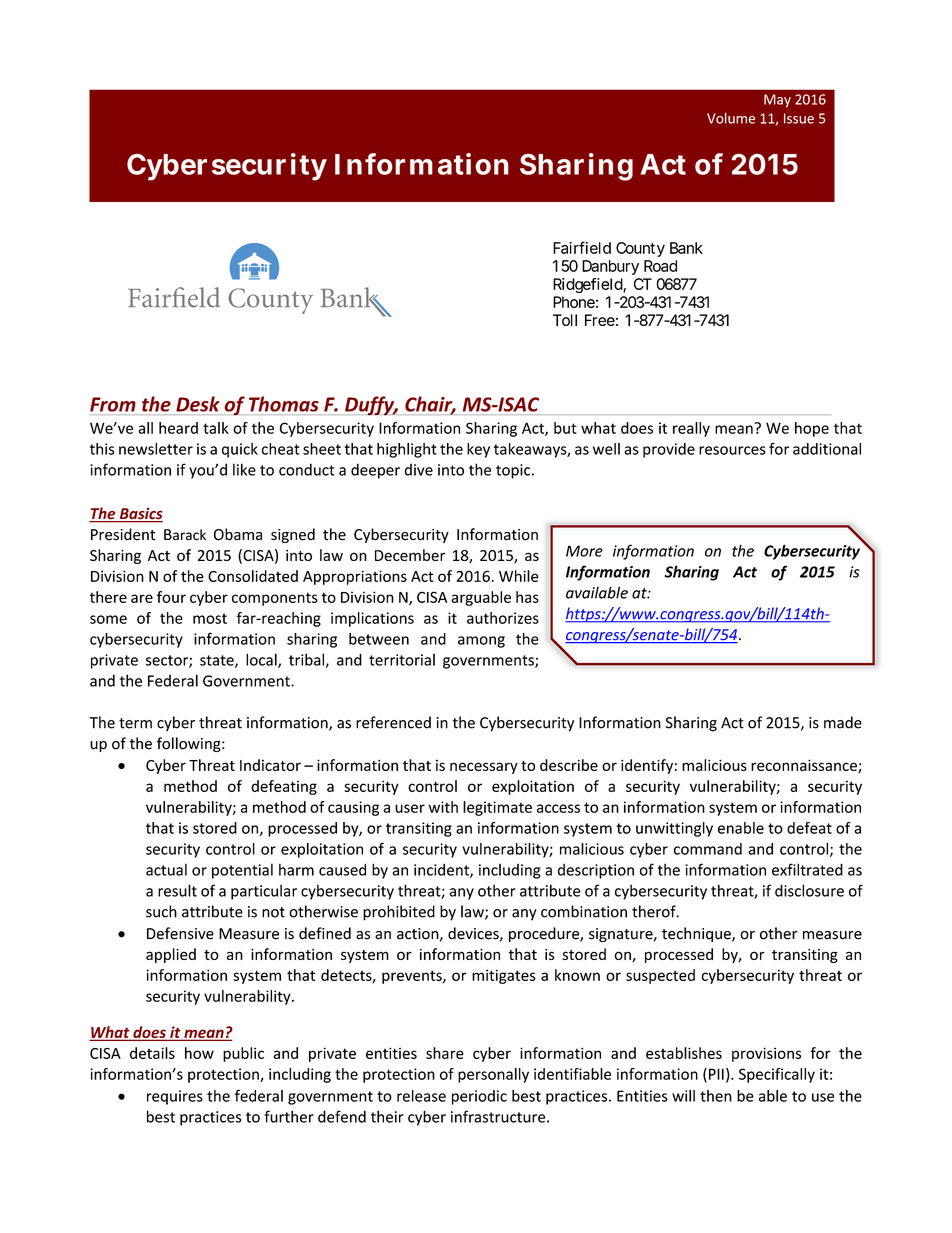  What do you see at coordinates (582, 247) in the screenshot?
I see `Fairfield` at bounding box center [582, 247].
